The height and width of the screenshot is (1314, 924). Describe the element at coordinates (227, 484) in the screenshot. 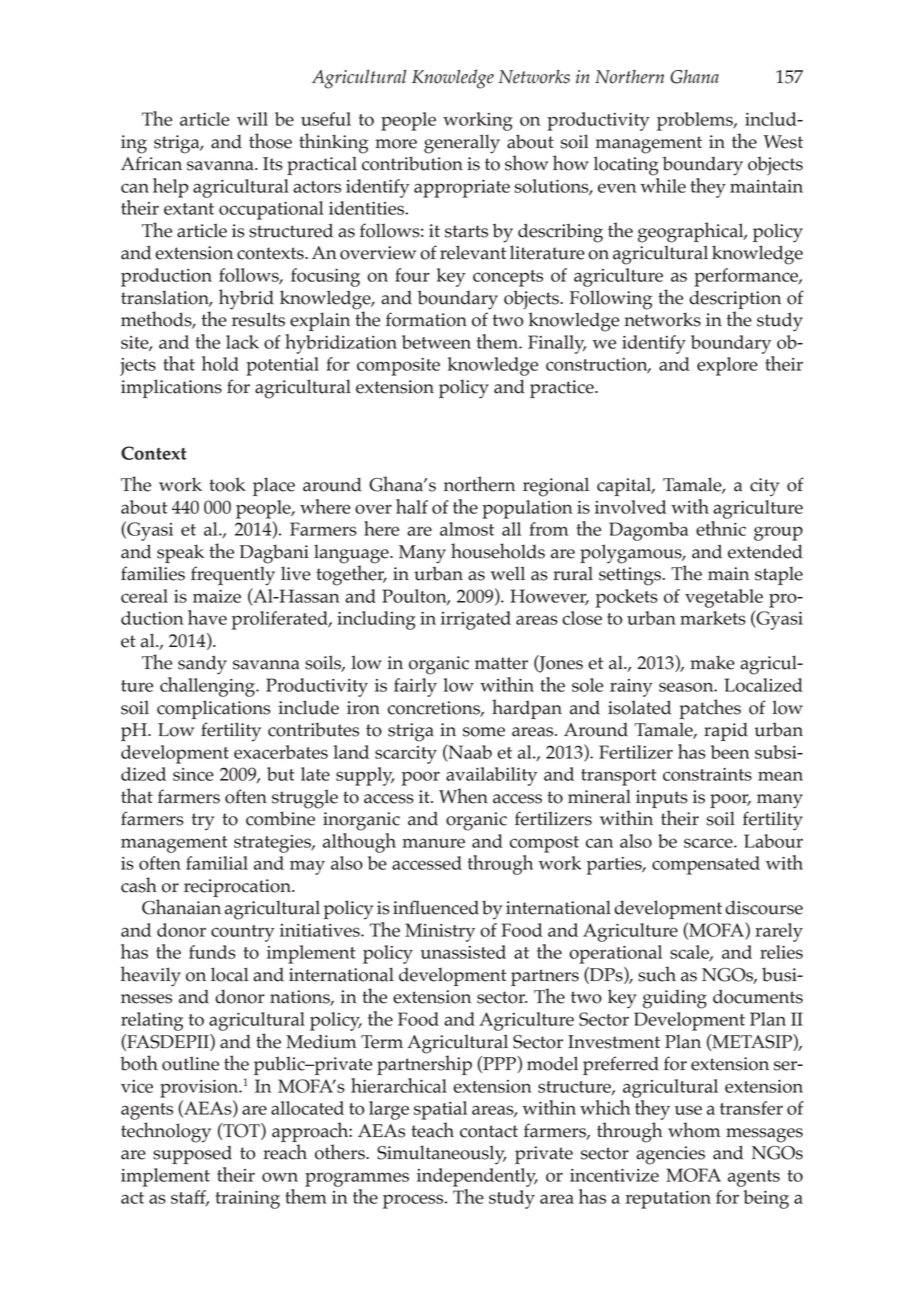

I see `took` at that location.
